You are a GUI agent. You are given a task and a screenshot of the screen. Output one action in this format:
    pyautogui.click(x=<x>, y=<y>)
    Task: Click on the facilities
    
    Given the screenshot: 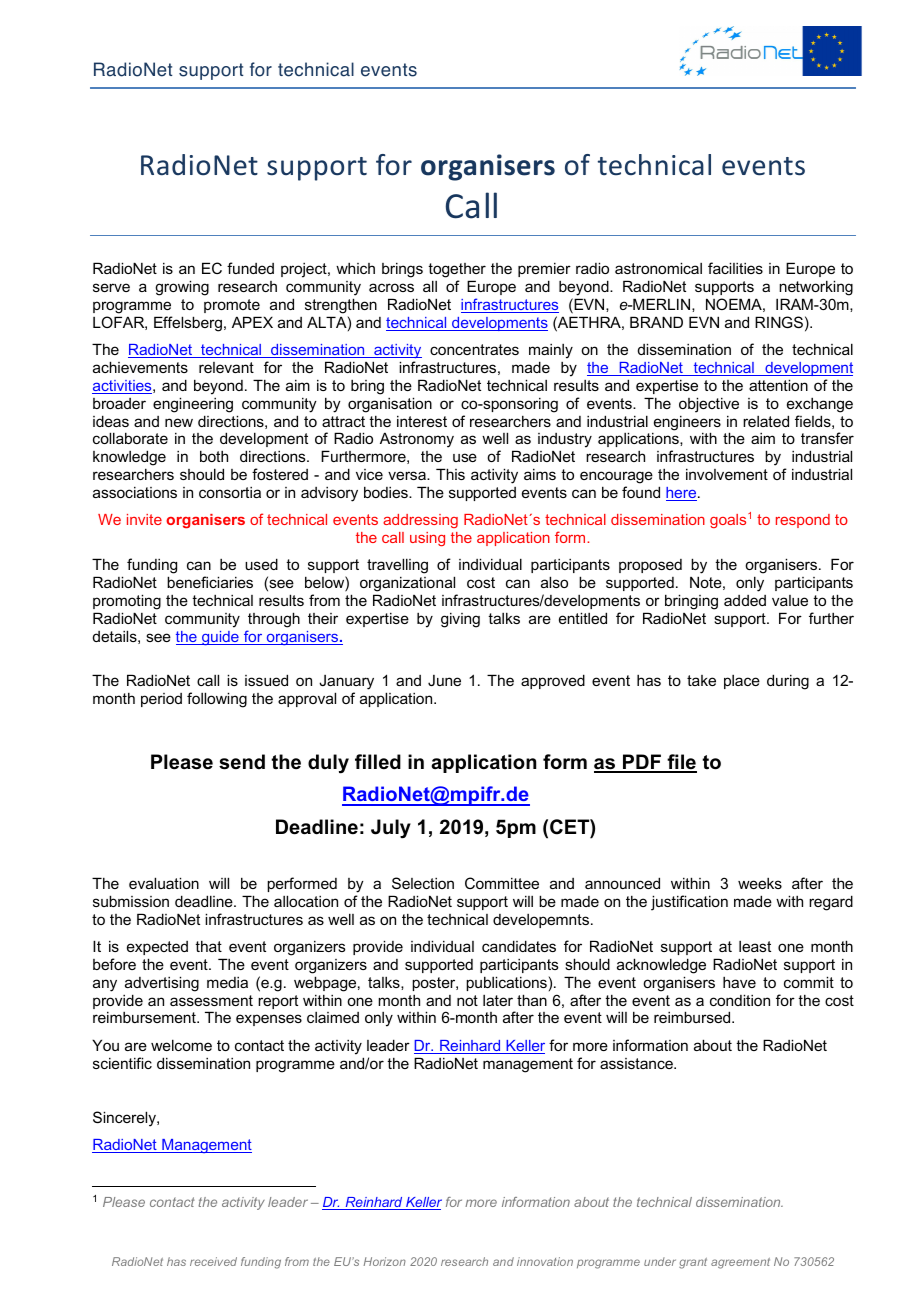 What is the action you would take?
    pyautogui.click(x=735, y=268)
